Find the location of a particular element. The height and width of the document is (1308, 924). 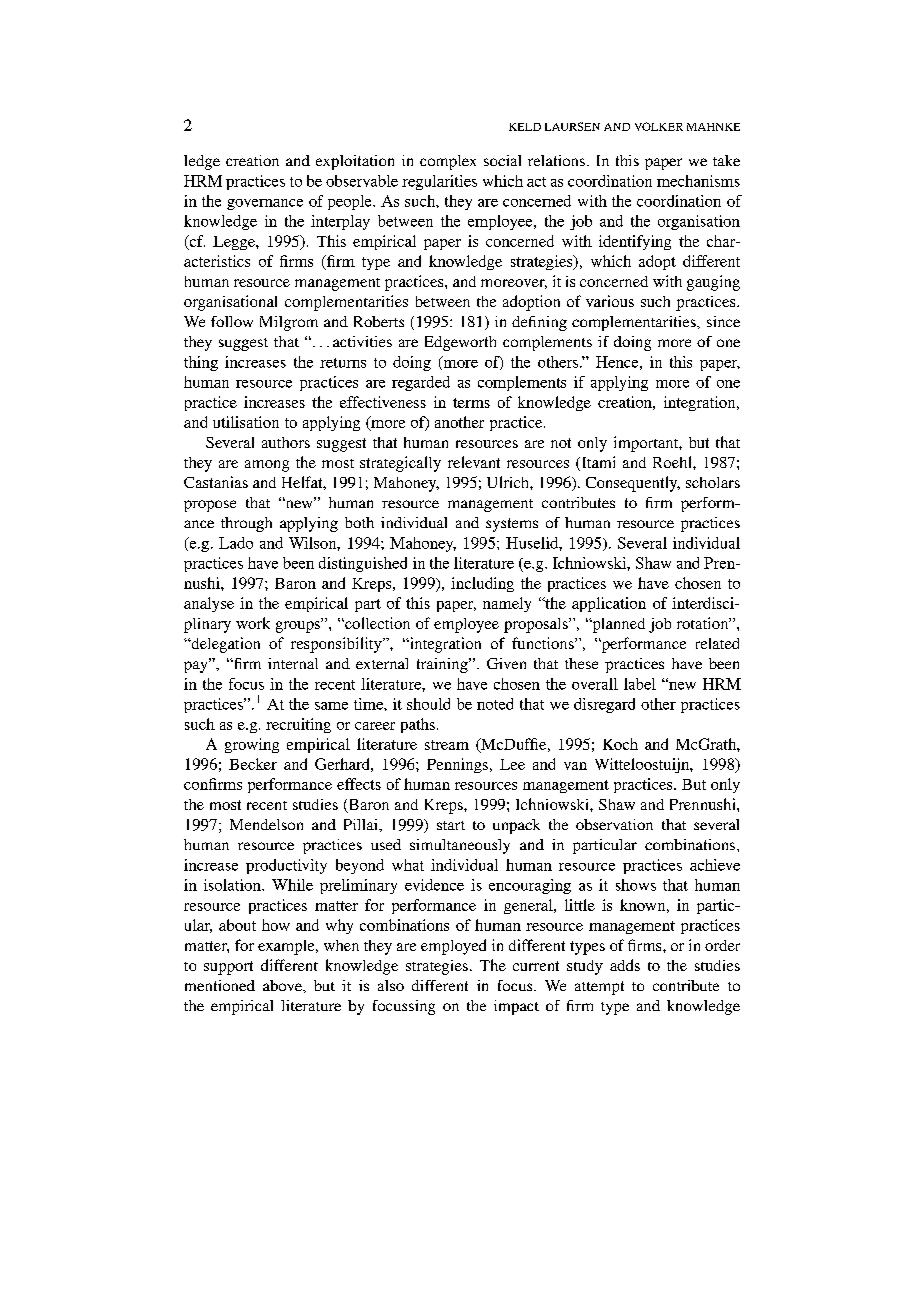

exploitation is located at coordinates (355, 162).
